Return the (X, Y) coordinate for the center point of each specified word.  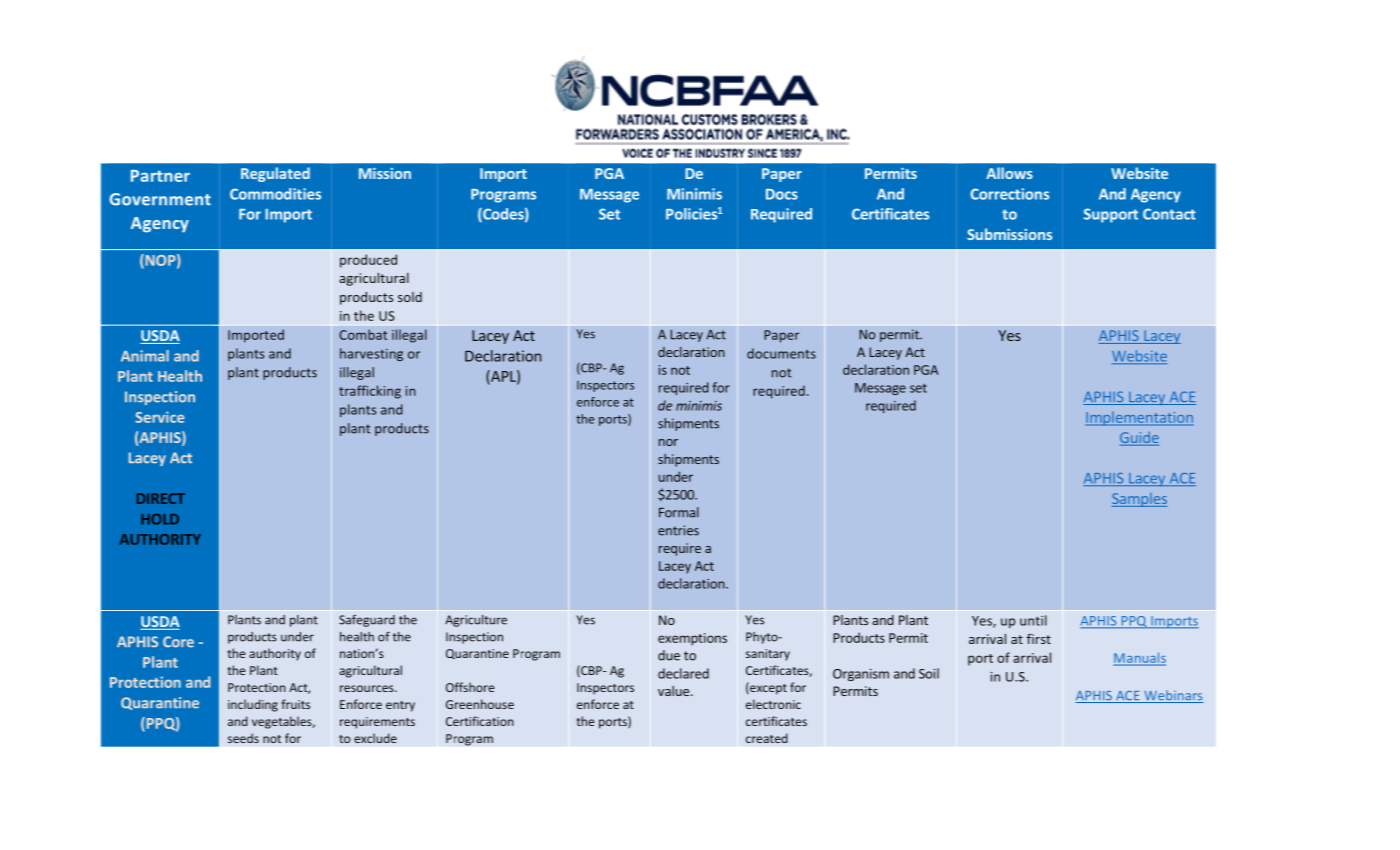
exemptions (692, 639)
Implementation (1139, 418)
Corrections (1009, 194)
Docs (782, 194)
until (1033, 620)
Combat (363, 334)
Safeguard (367, 621)
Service (159, 417)
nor (668, 442)
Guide (1139, 437)
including (253, 705)
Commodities (275, 194)
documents (781, 353)
